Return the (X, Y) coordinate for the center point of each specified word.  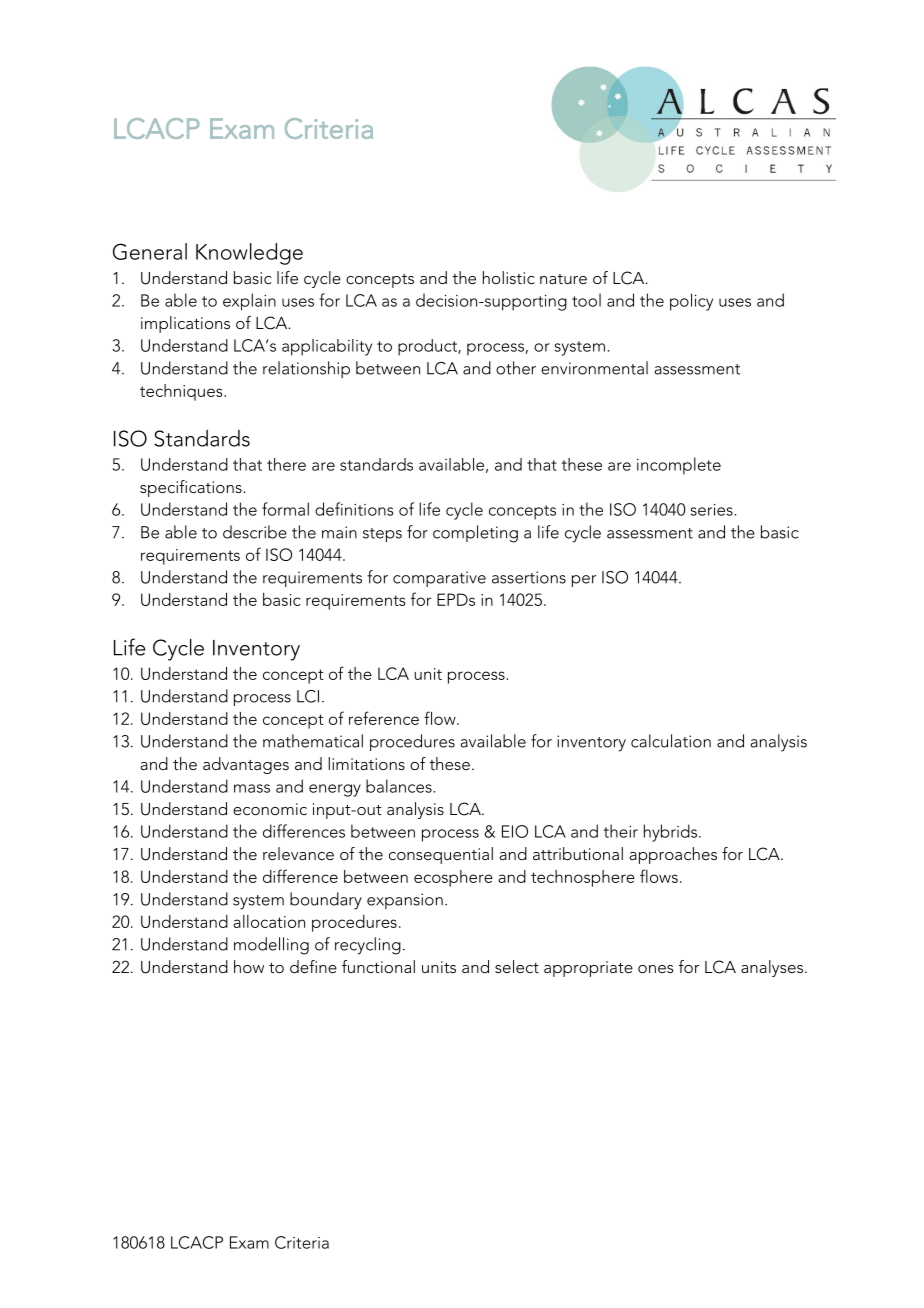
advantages (246, 765)
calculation (671, 741)
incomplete (679, 466)
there (286, 464)
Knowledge (249, 254)
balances (400, 786)
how (249, 966)
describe (255, 532)
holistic (508, 277)
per (584, 581)
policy (691, 302)
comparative (439, 579)
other (516, 368)
